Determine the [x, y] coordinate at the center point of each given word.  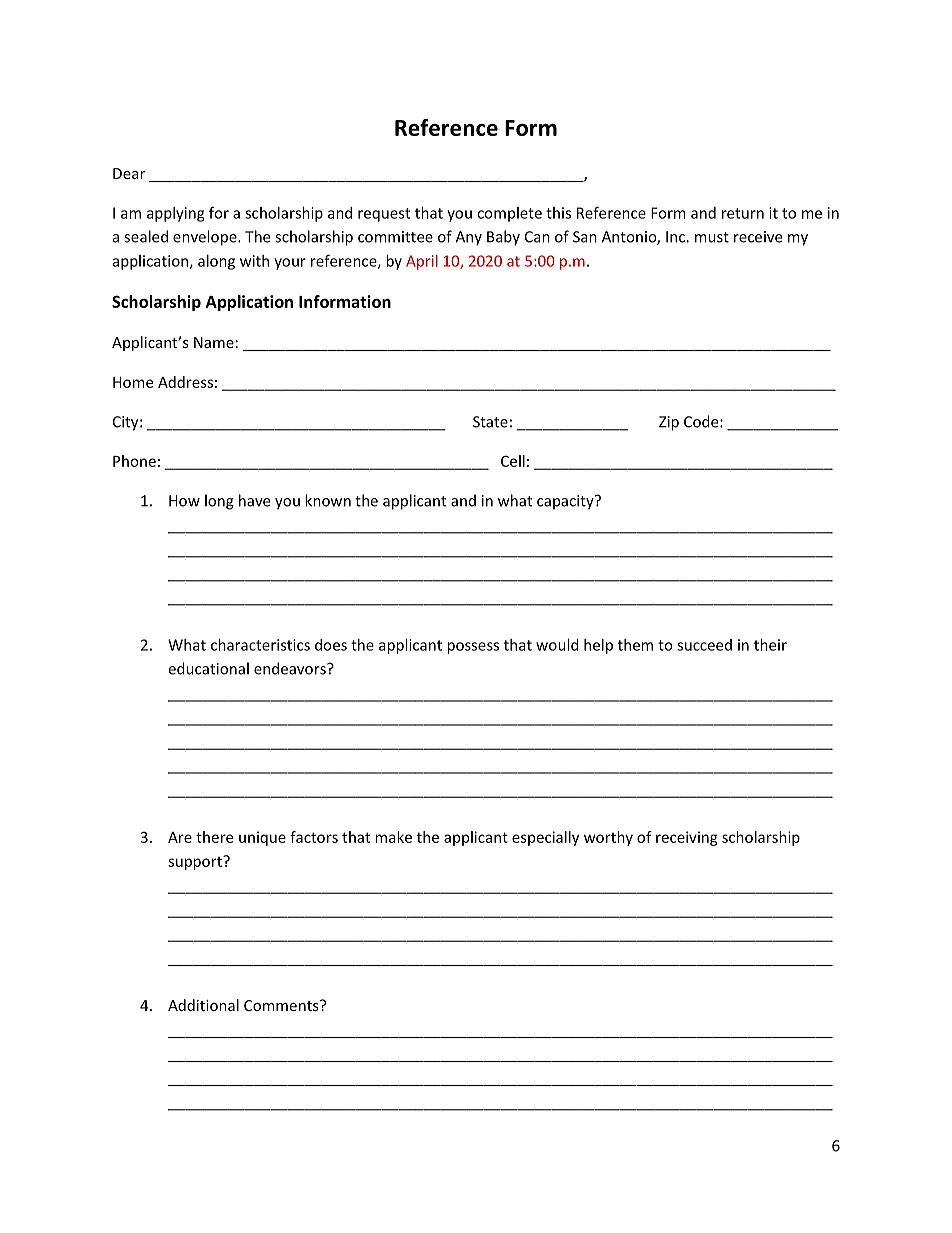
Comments [282, 1005]
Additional [203, 1005]
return [743, 213]
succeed [704, 645]
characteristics [260, 645]
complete [509, 214]
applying [175, 214]
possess [473, 648]
